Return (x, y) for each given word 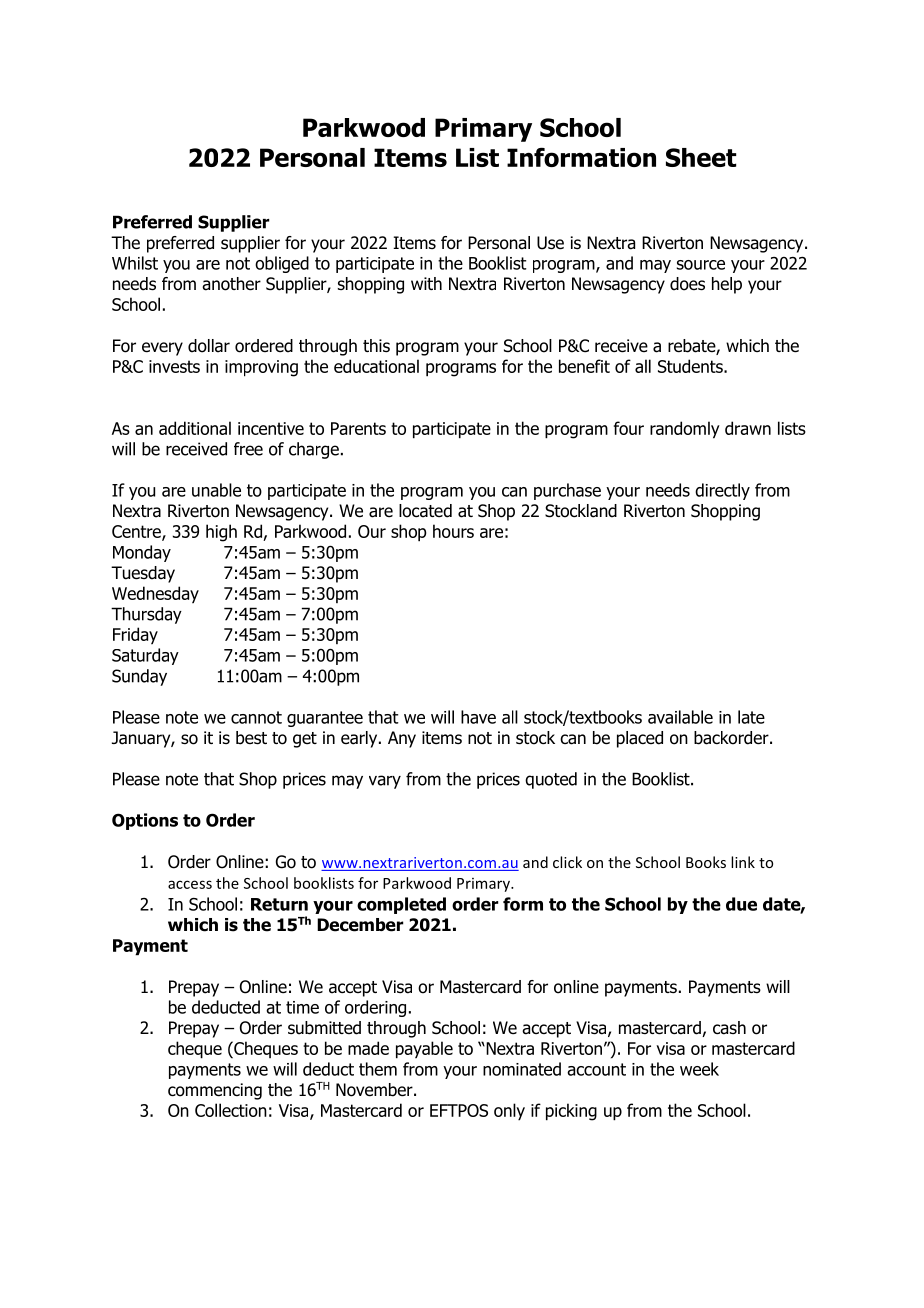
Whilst (135, 263)
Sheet (701, 157)
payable (424, 1050)
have (478, 717)
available (680, 717)
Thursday (146, 615)
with (426, 283)
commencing (215, 1091)
